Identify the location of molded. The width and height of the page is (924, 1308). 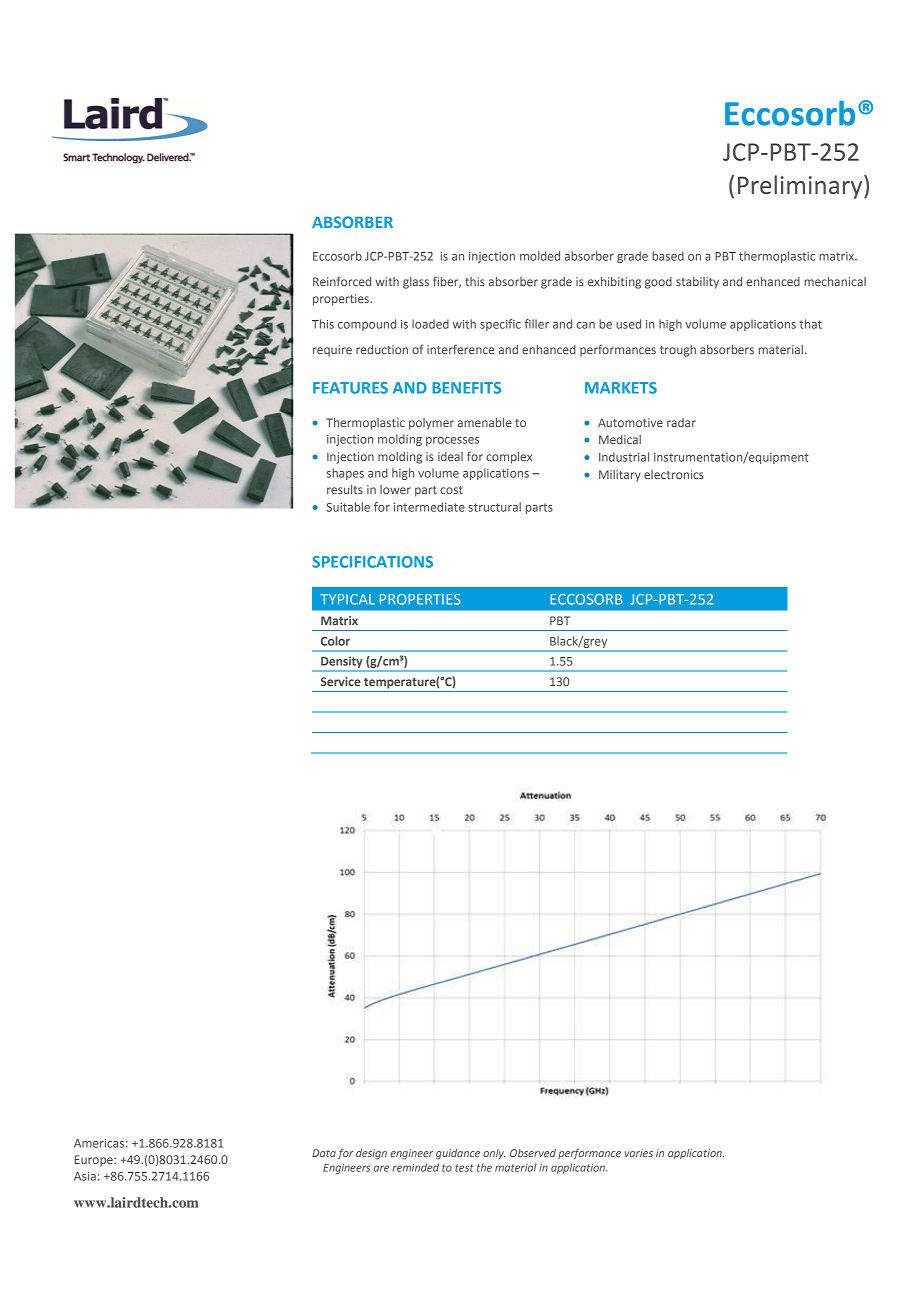
(540, 256).
